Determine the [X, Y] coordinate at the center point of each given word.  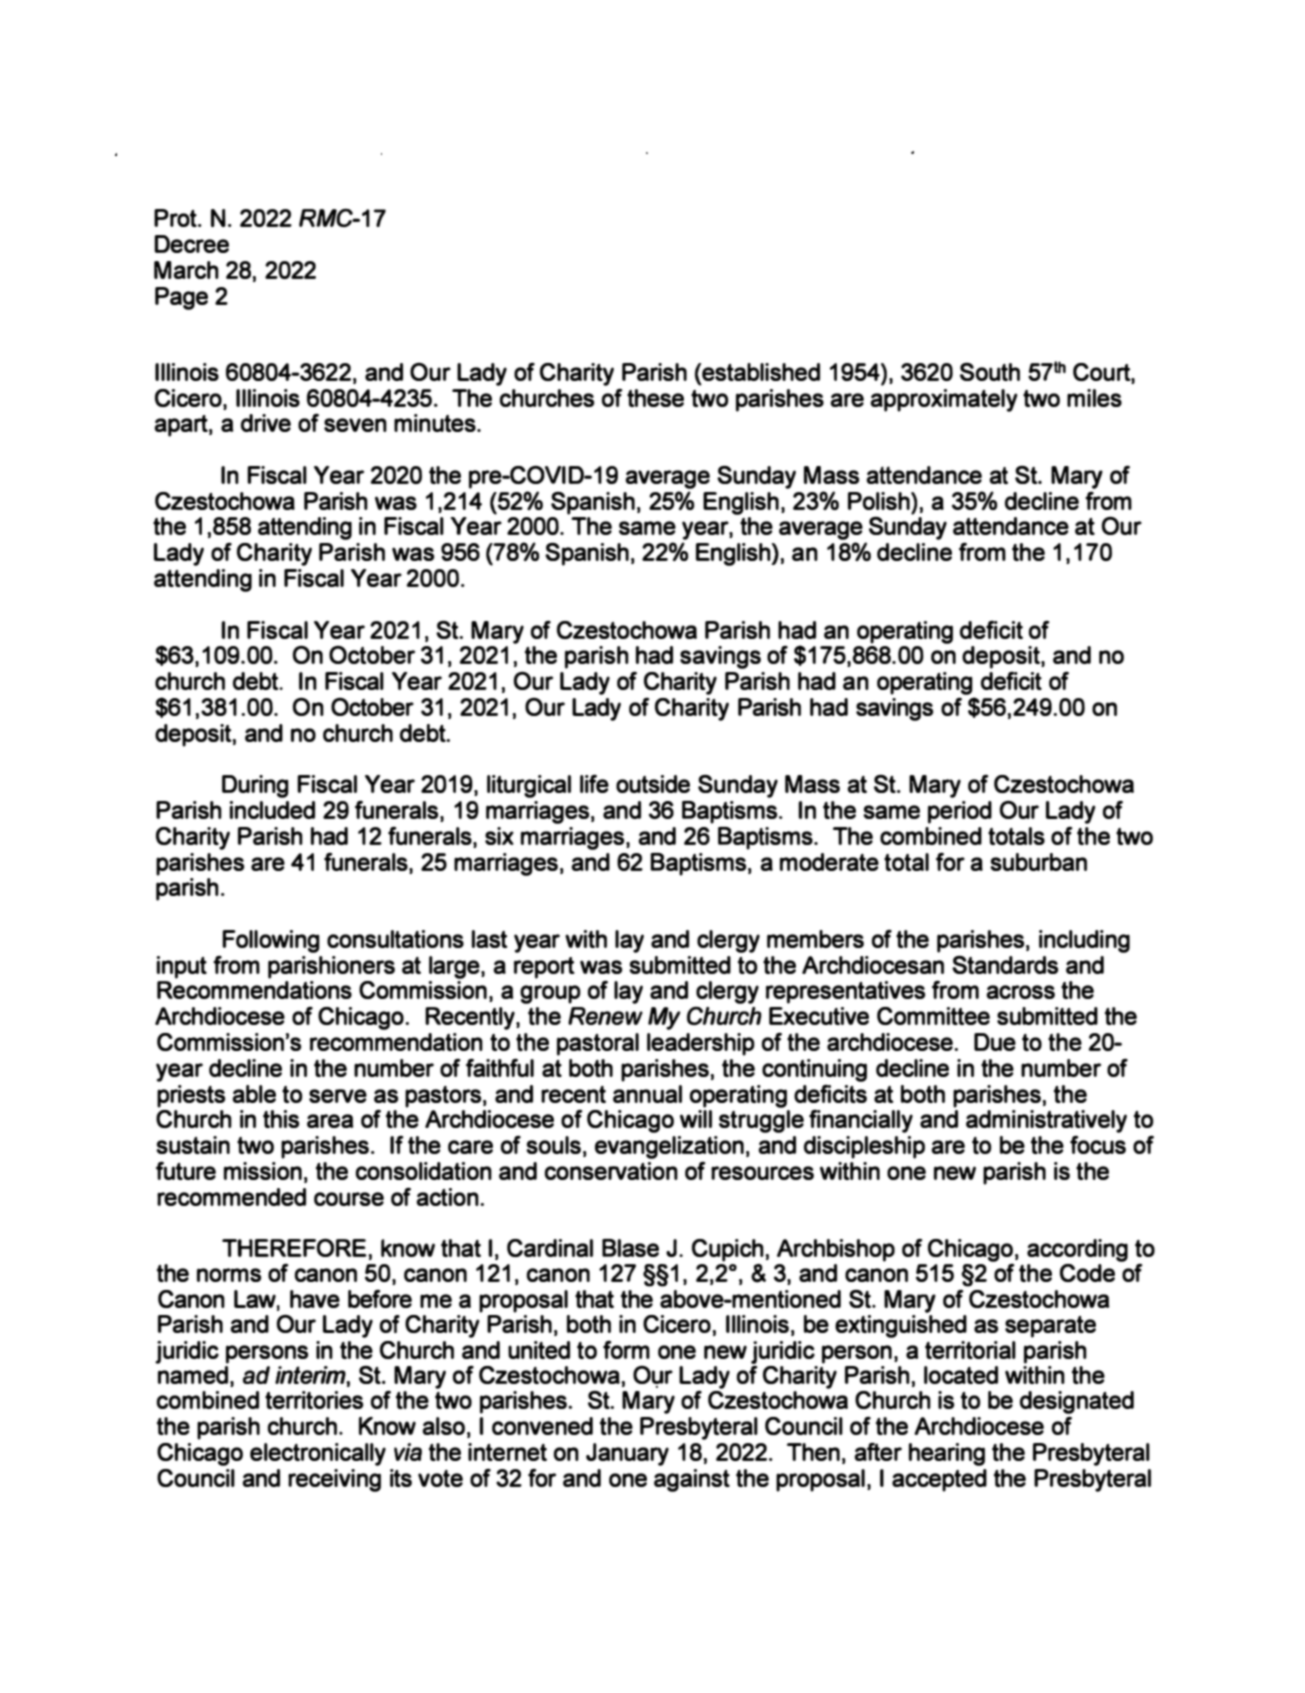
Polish [880, 501]
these [655, 398]
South [990, 372]
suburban [1038, 862]
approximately [944, 400]
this [281, 1119]
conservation [611, 1171]
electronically [318, 1454]
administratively [1046, 1121]
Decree [191, 244]
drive [266, 423]
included [272, 810]
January [627, 1454]
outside [653, 784]
